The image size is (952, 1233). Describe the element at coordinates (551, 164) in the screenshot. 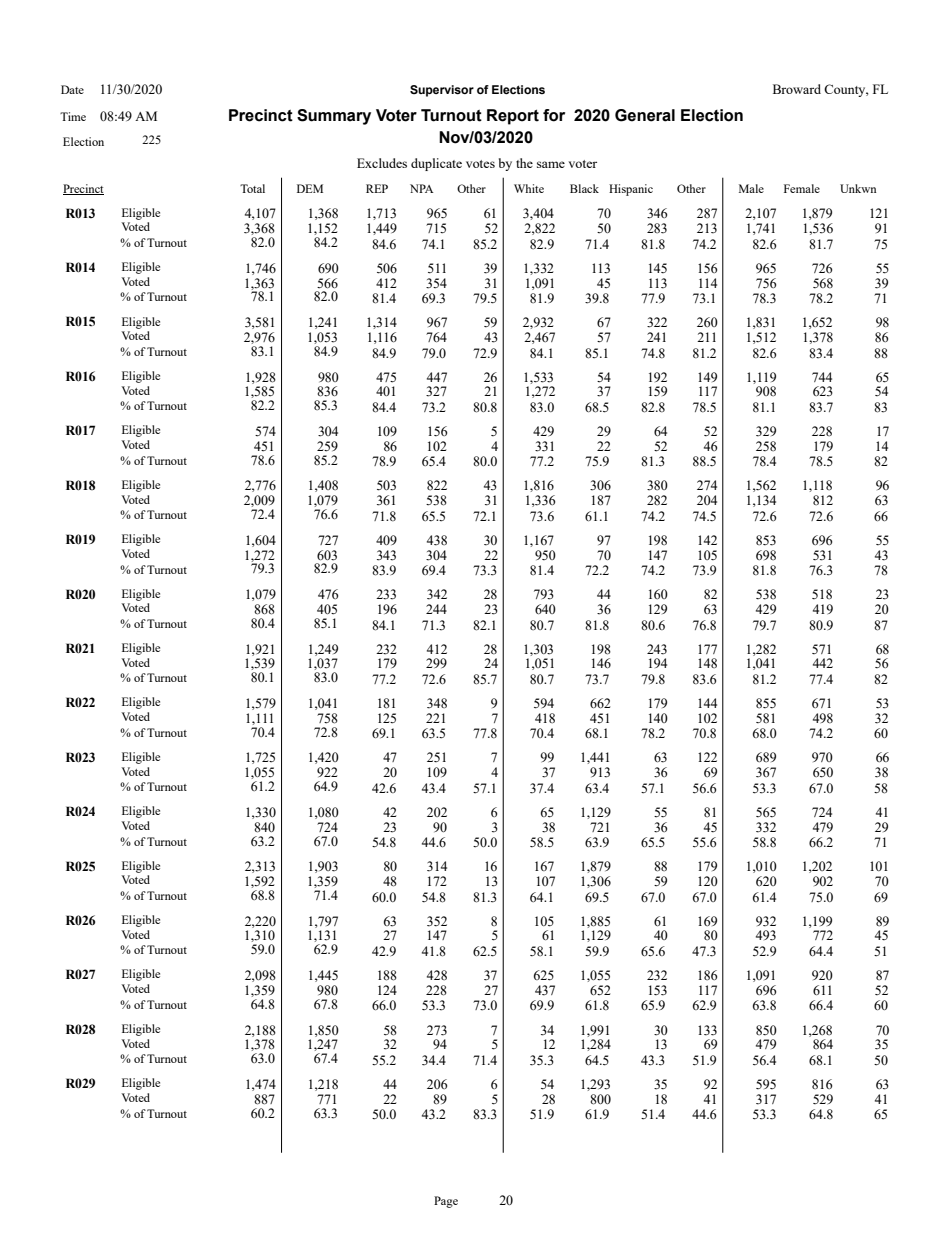

I see `same` at that location.
